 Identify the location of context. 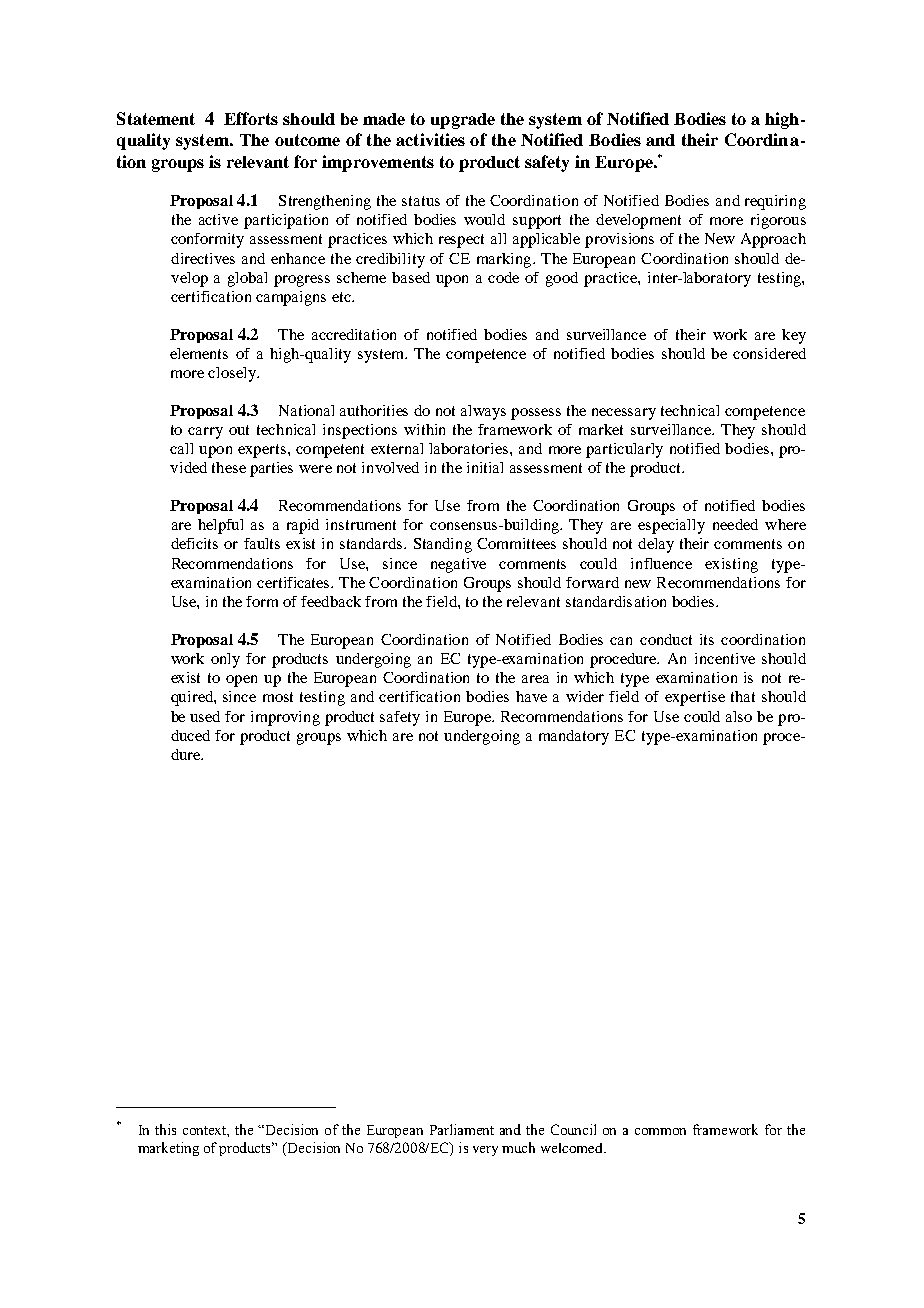
(206, 1131).
